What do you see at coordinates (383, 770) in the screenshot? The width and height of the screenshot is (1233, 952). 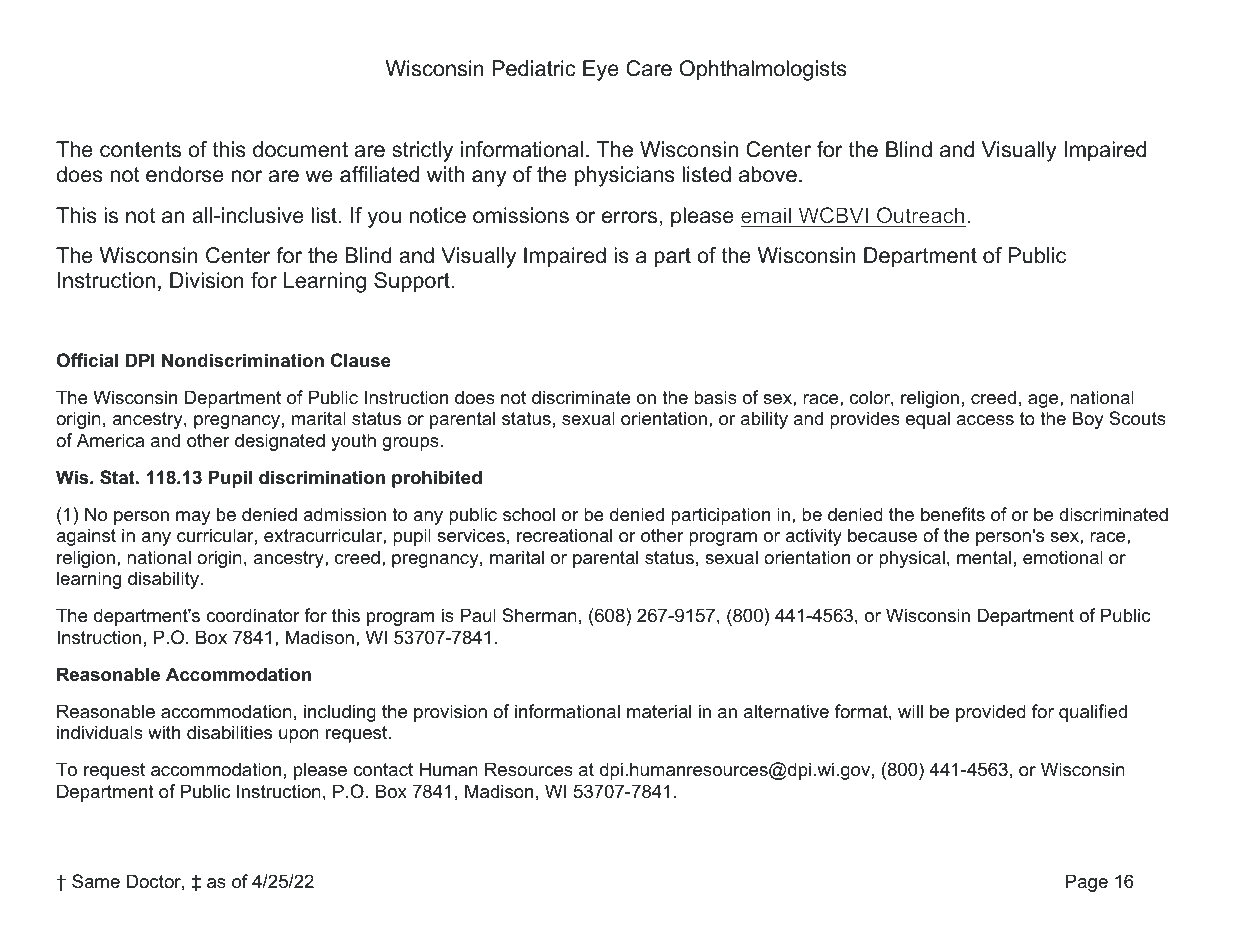 I see `contact` at bounding box center [383, 770].
